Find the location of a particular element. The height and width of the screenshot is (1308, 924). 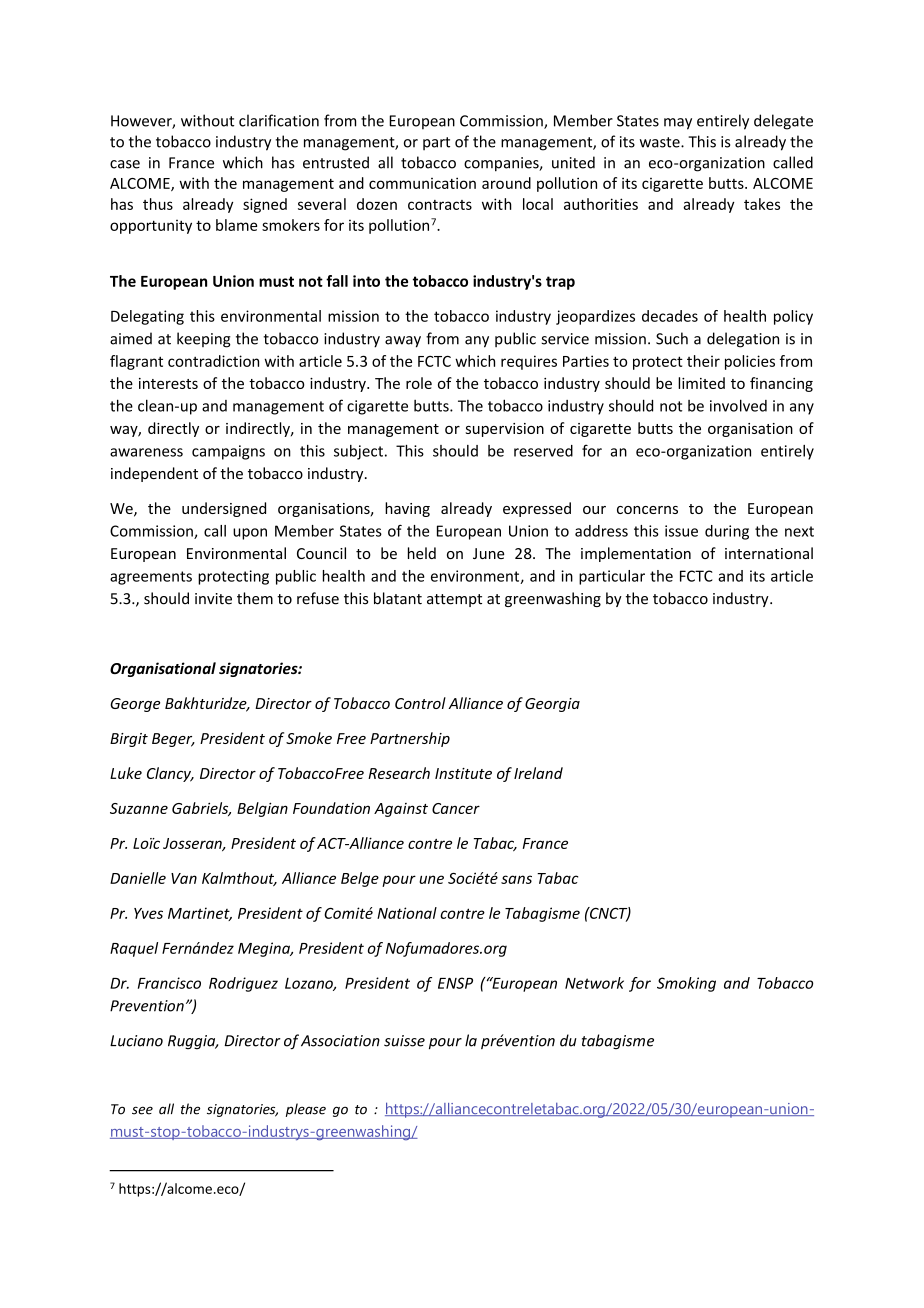

case is located at coordinates (125, 164).
